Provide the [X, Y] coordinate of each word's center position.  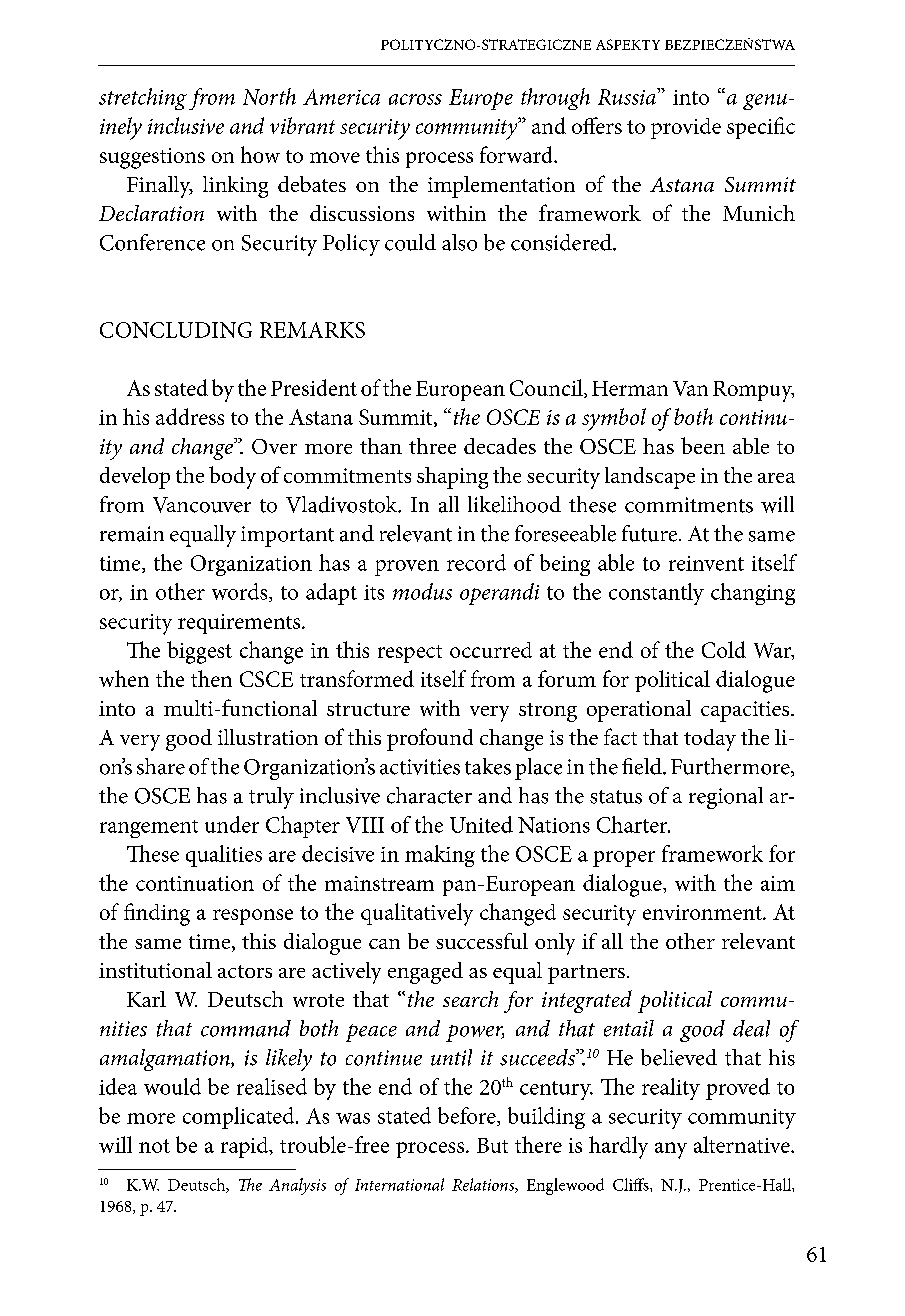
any [671, 1150]
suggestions [152, 158]
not [154, 1146]
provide [686, 128]
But [492, 1145]
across [415, 99]
